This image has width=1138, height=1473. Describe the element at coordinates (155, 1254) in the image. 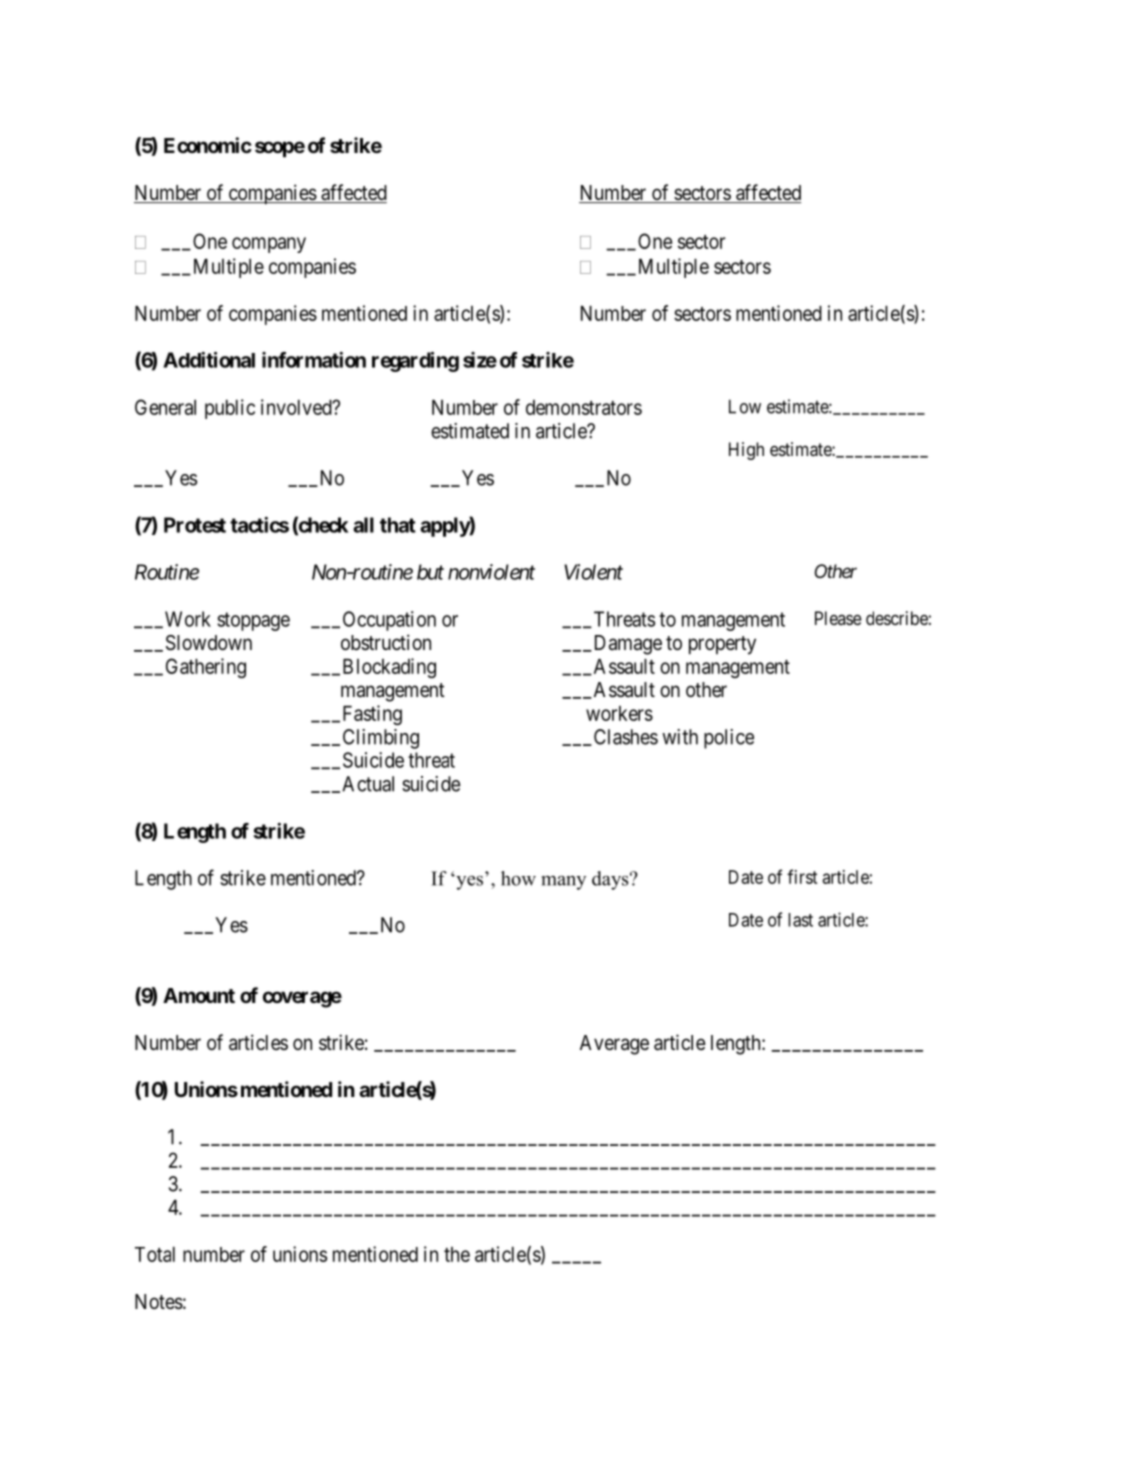

I see `Total` at that location.
